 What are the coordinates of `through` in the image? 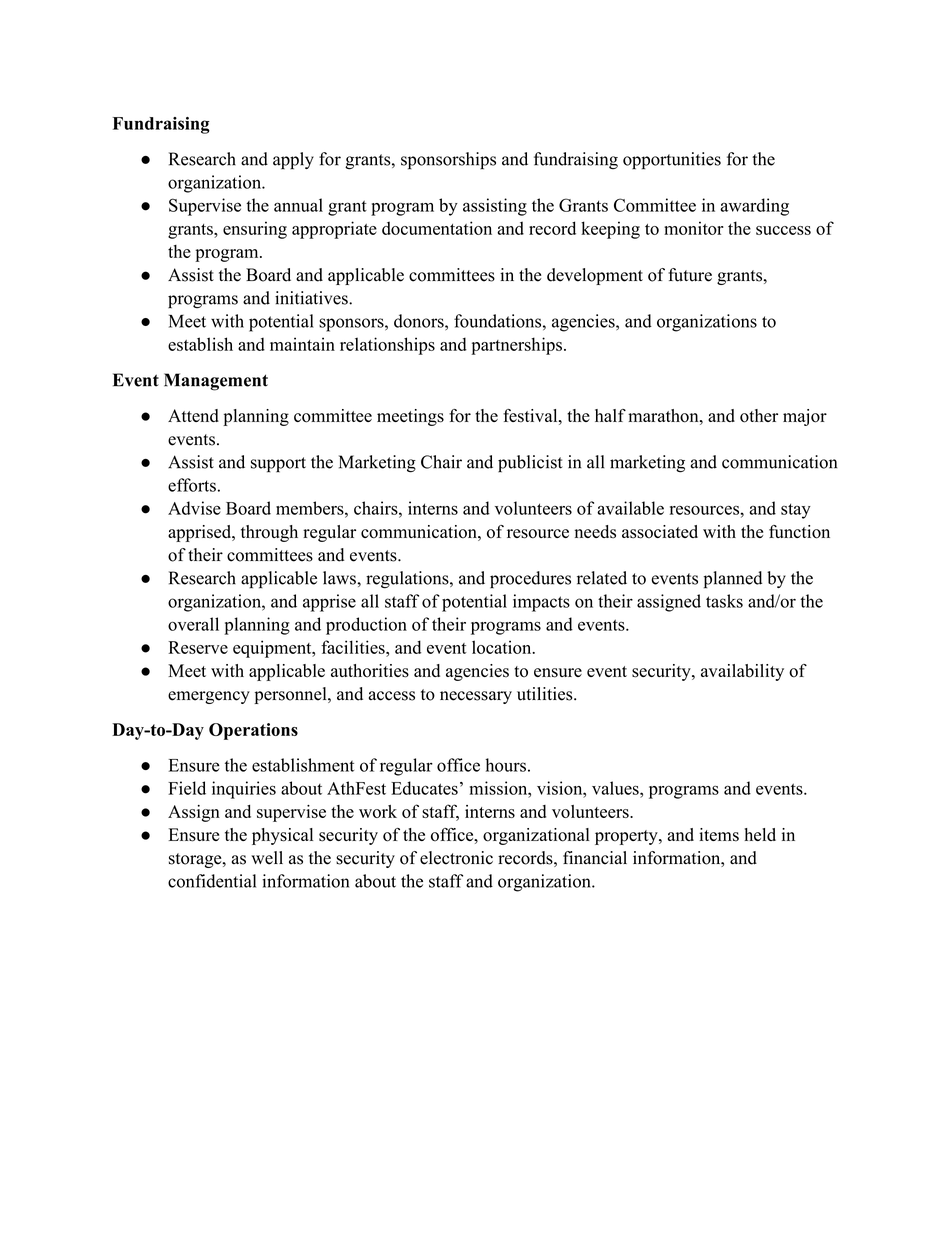 It's located at (269, 533).
